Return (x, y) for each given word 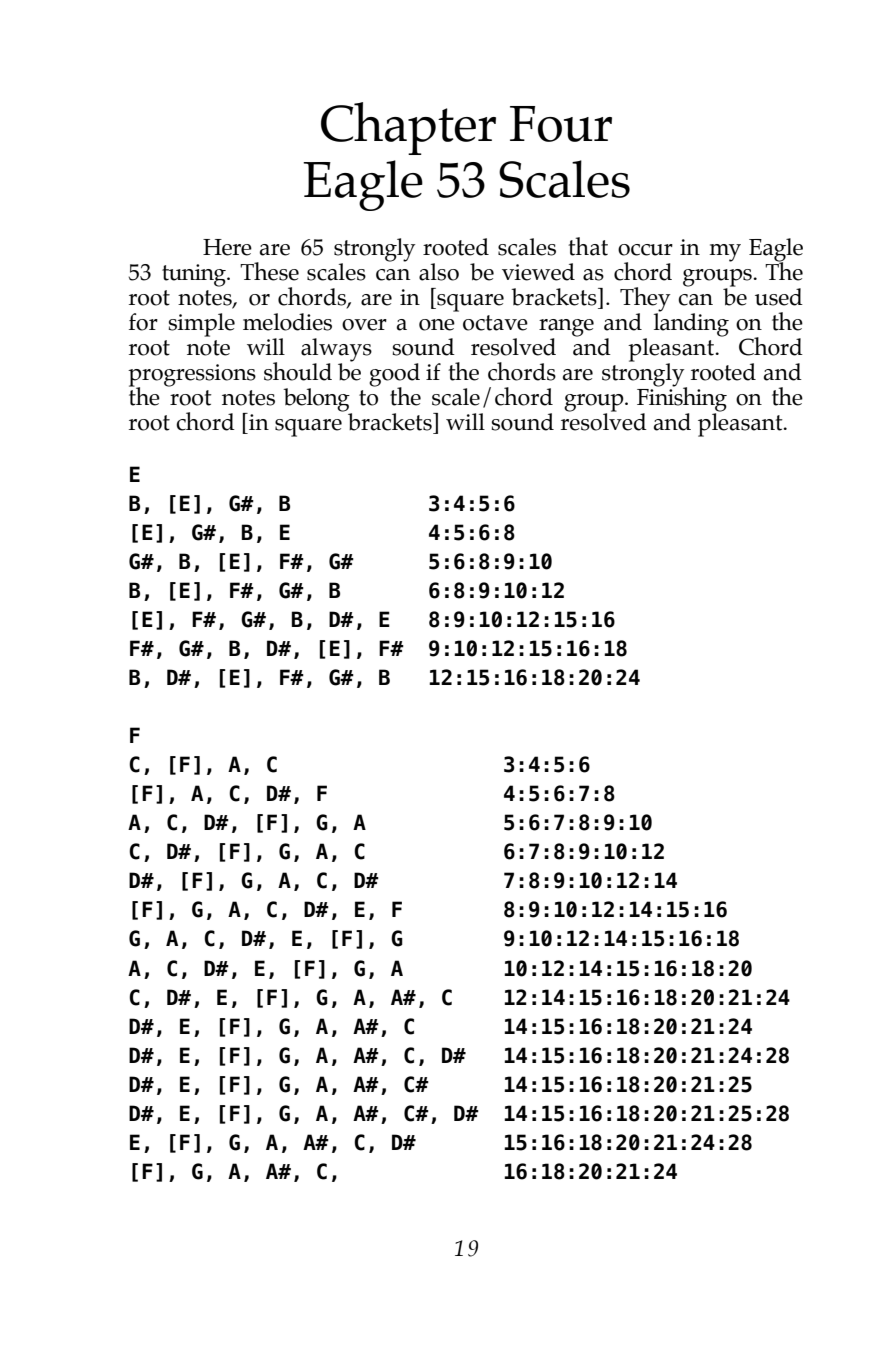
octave (495, 323)
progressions (192, 376)
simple (201, 325)
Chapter (408, 128)
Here (227, 247)
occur (645, 250)
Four (561, 124)
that (588, 246)
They (645, 300)
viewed (538, 272)
